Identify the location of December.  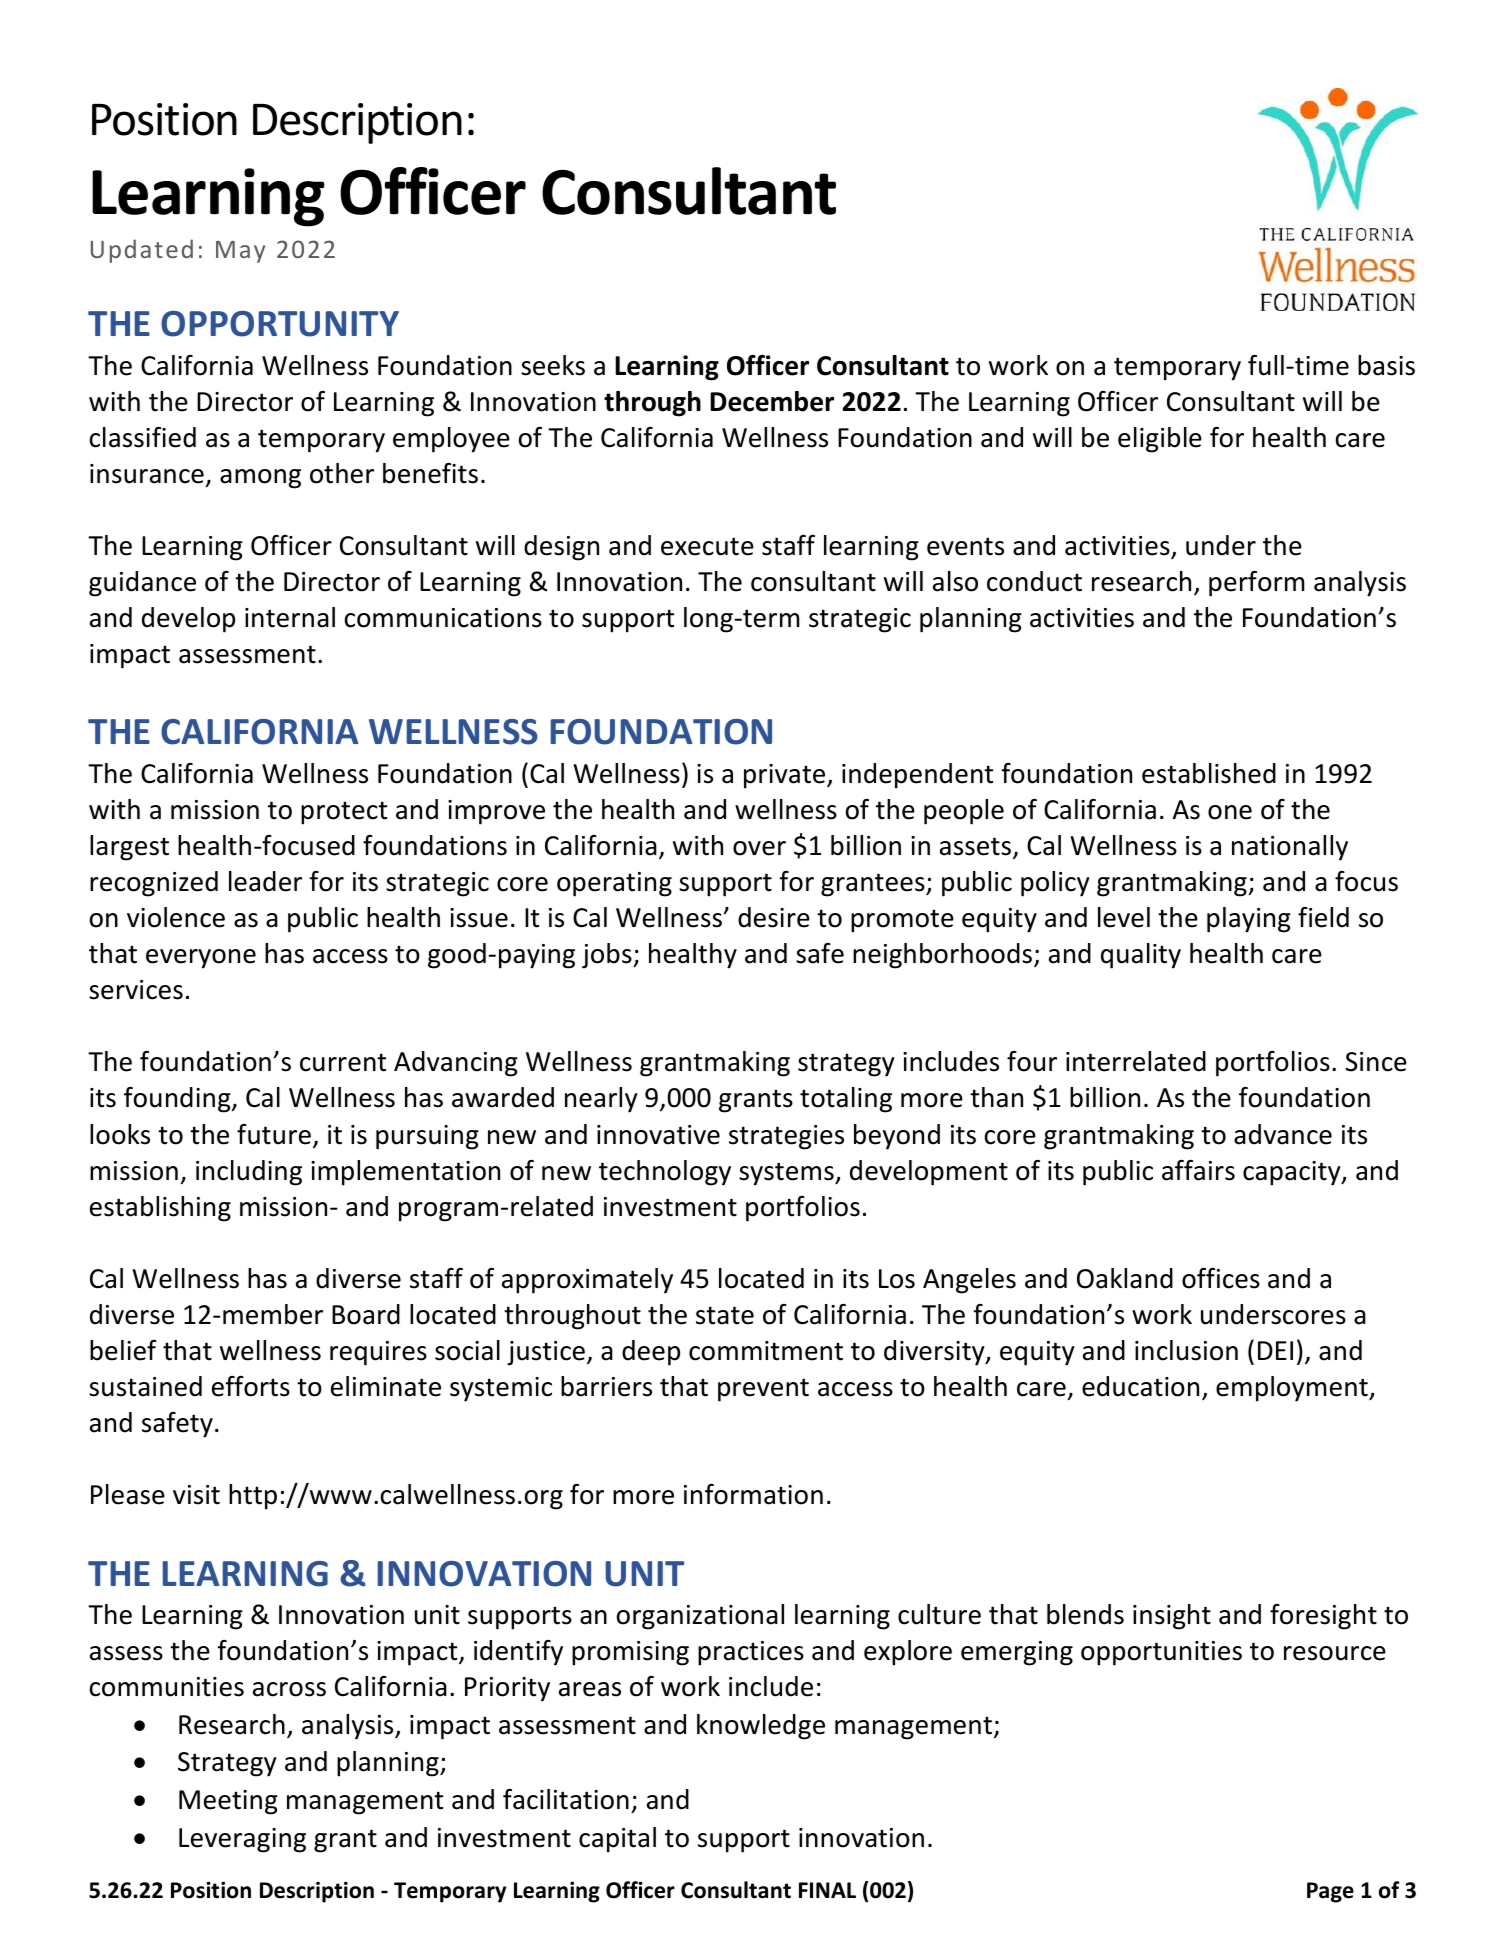
(772, 401).
